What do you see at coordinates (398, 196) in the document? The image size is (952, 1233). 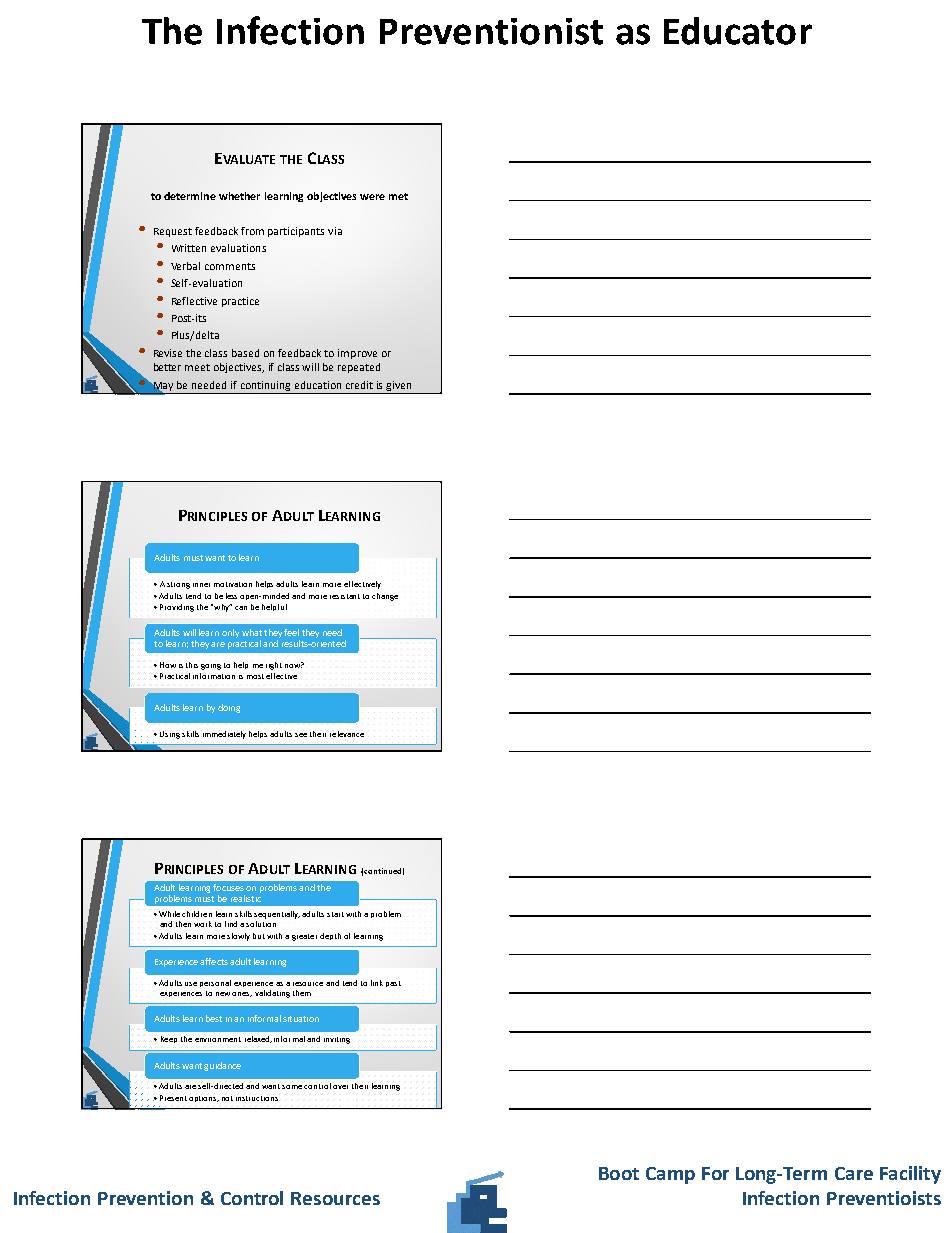 I see `met` at bounding box center [398, 196].
